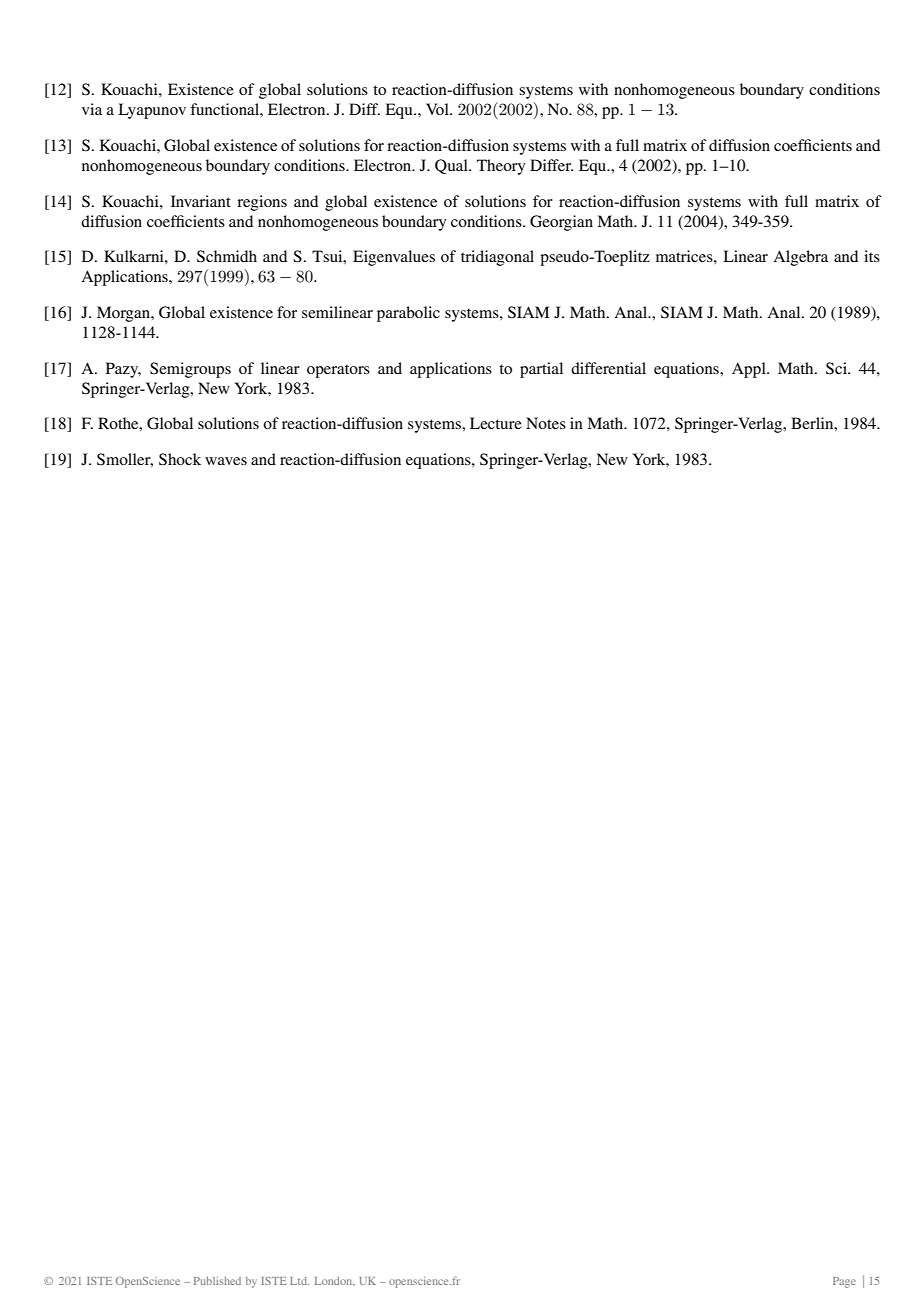  I want to click on Theory, so click(501, 167).
